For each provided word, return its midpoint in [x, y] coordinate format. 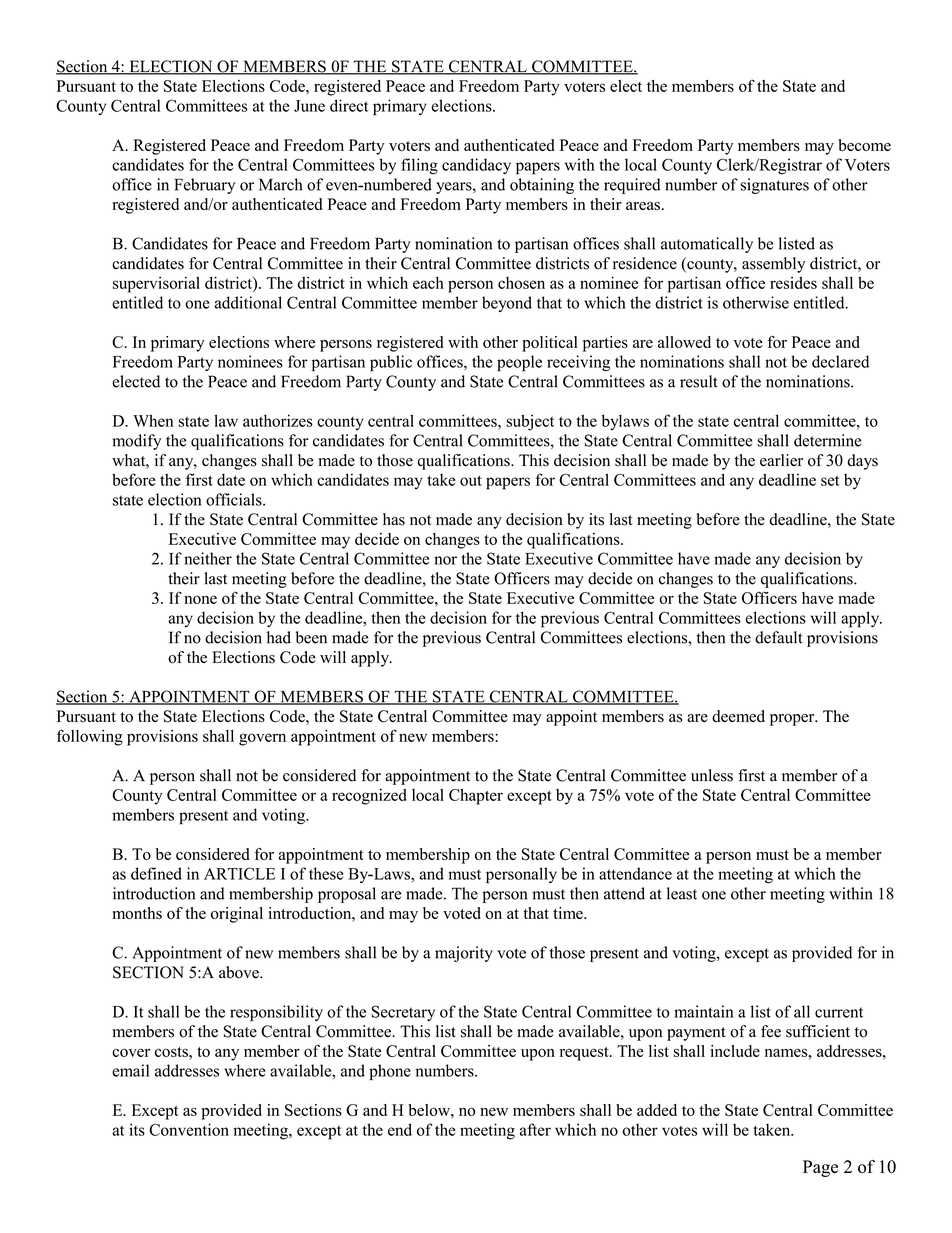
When [153, 420]
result [699, 381]
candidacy [476, 166]
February [204, 186]
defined [156, 873]
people [519, 363]
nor [445, 560]
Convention [189, 1129]
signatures [774, 186]
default [779, 637]
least [682, 893]
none [200, 599]
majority [464, 954]
